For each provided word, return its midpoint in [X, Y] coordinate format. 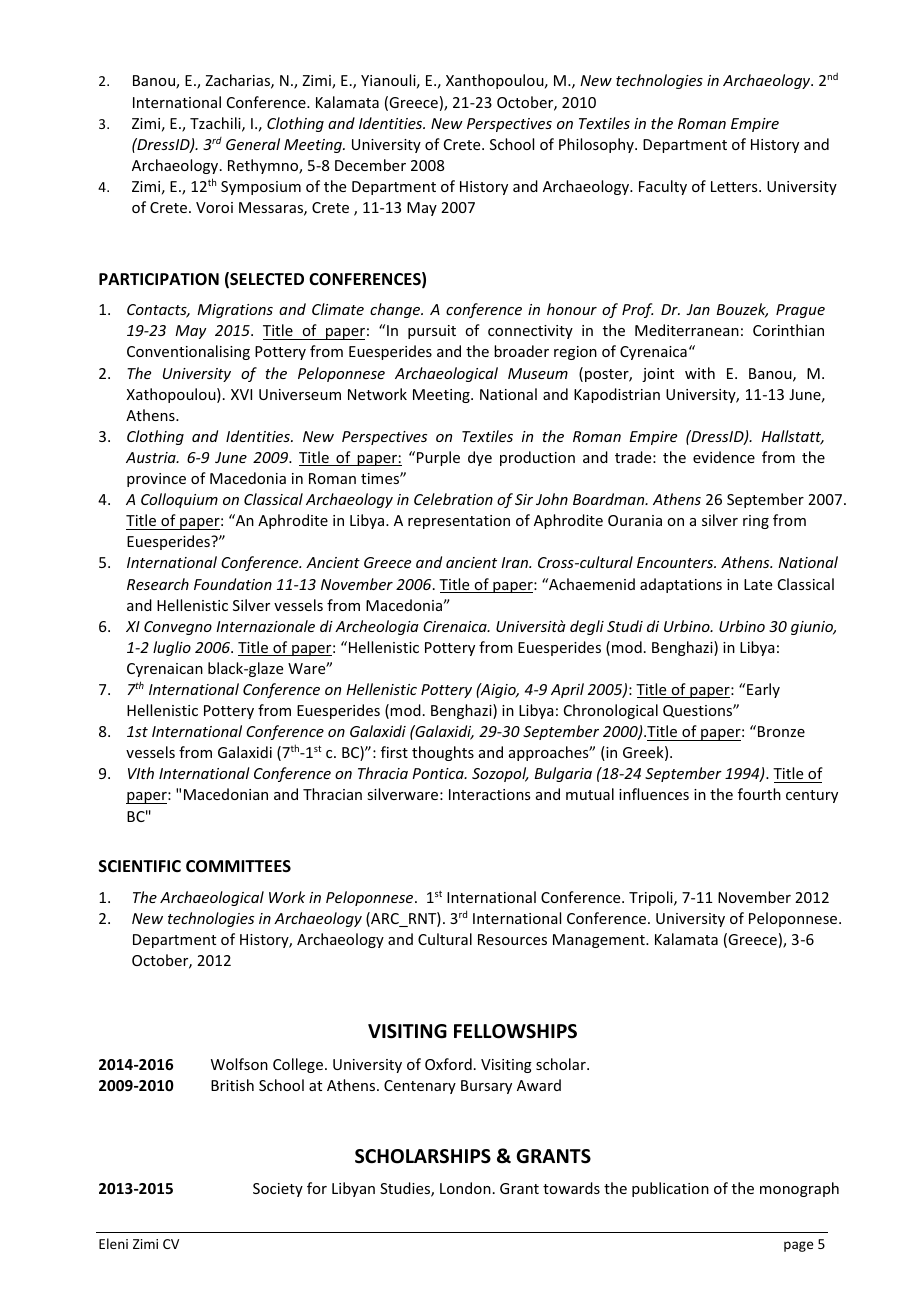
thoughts [443, 753]
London [465, 1188]
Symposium [261, 188]
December [370, 165]
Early [763, 690]
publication [670, 1189]
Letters [735, 186]
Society [278, 1190]
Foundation [233, 584]
